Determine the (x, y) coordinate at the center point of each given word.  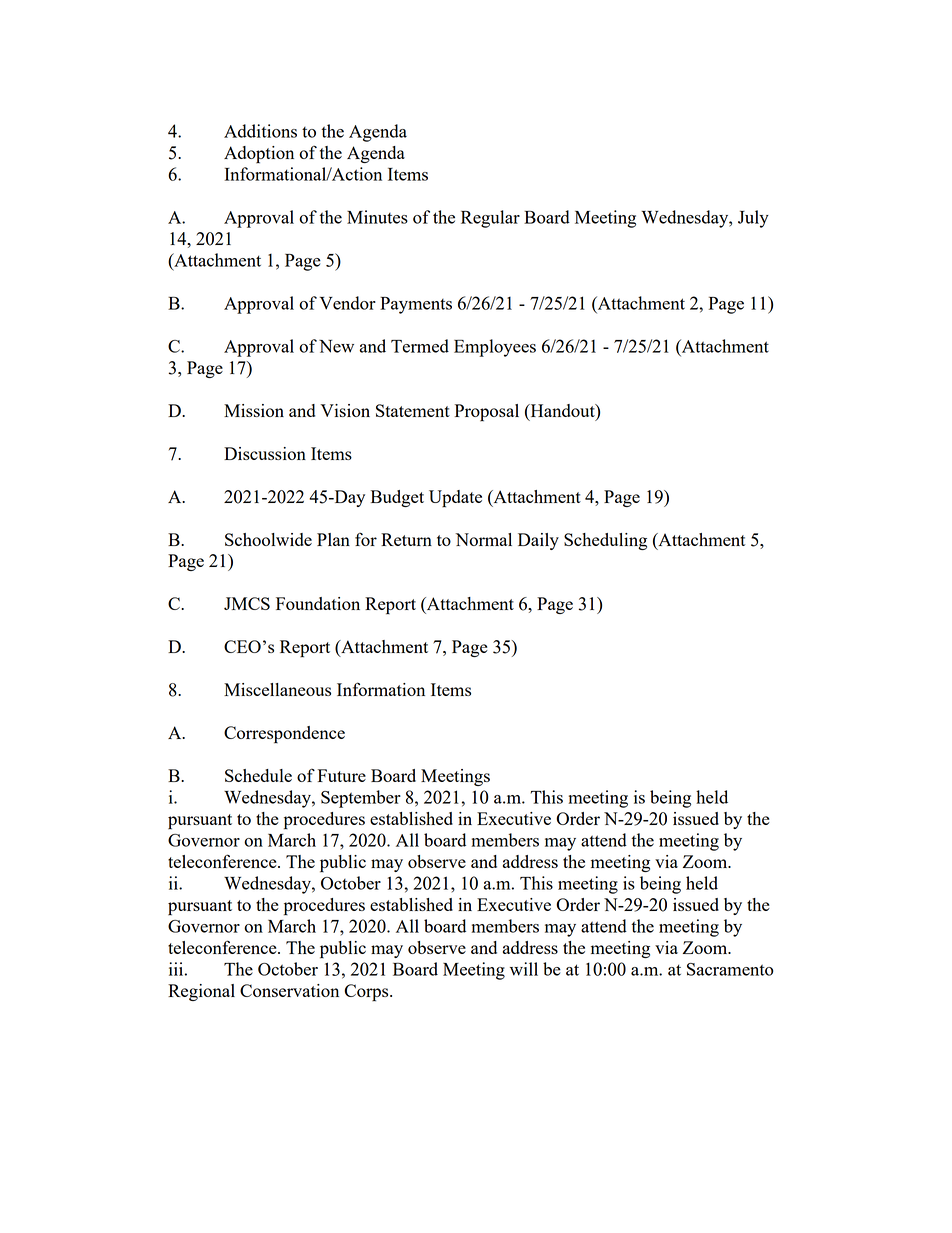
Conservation (289, 990)
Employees (495, 348)
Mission (254, 410)
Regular (490, 219)
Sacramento (730, 969)
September (361, 799)
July (753, 219)
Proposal (487, 413)
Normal (483, 539)
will (524, 969)
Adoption (259, 155)
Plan (333, 539)
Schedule (258, 775)
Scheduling (605, 541)
